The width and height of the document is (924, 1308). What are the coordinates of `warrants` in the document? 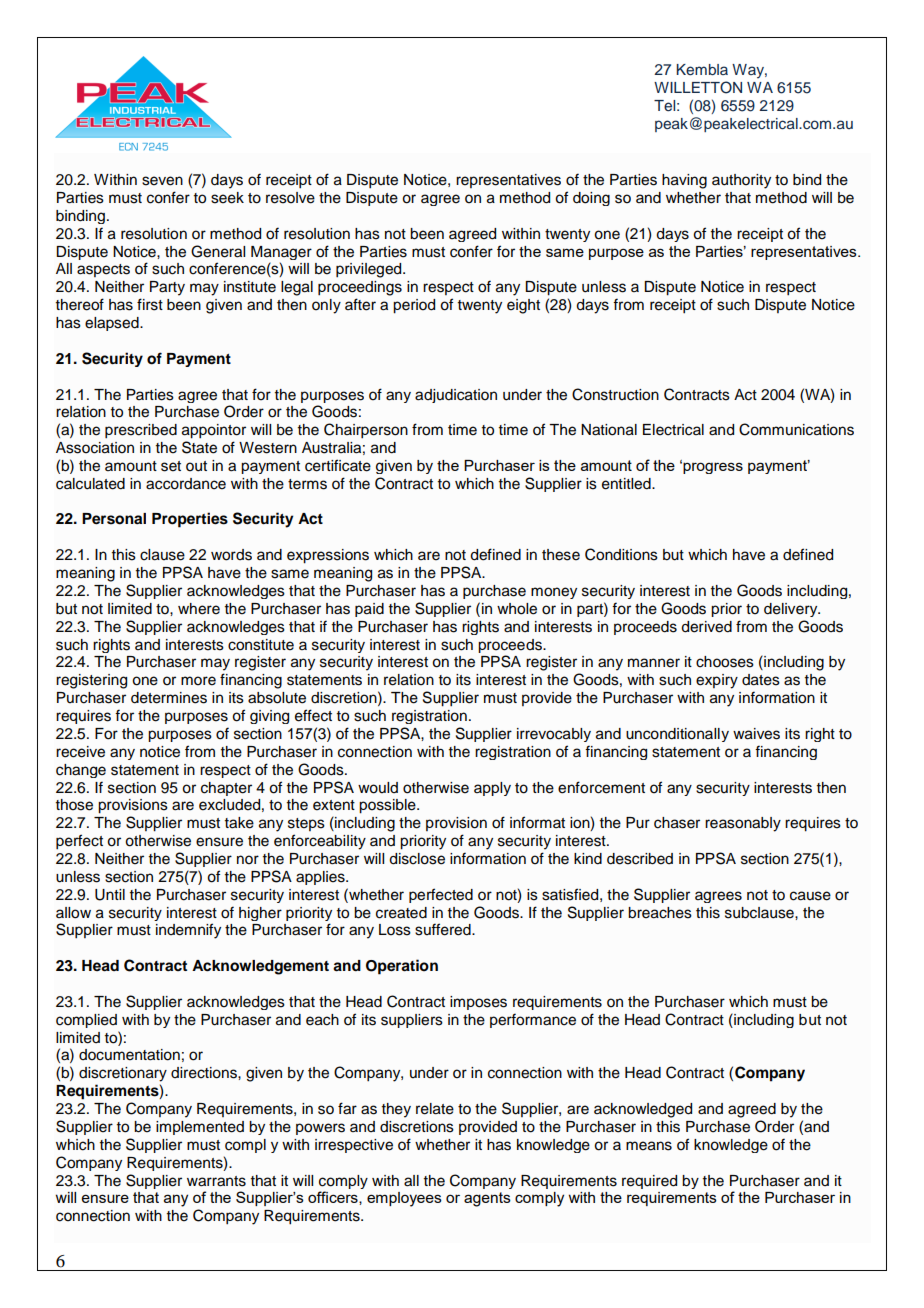 It's located at (216, 1181).
